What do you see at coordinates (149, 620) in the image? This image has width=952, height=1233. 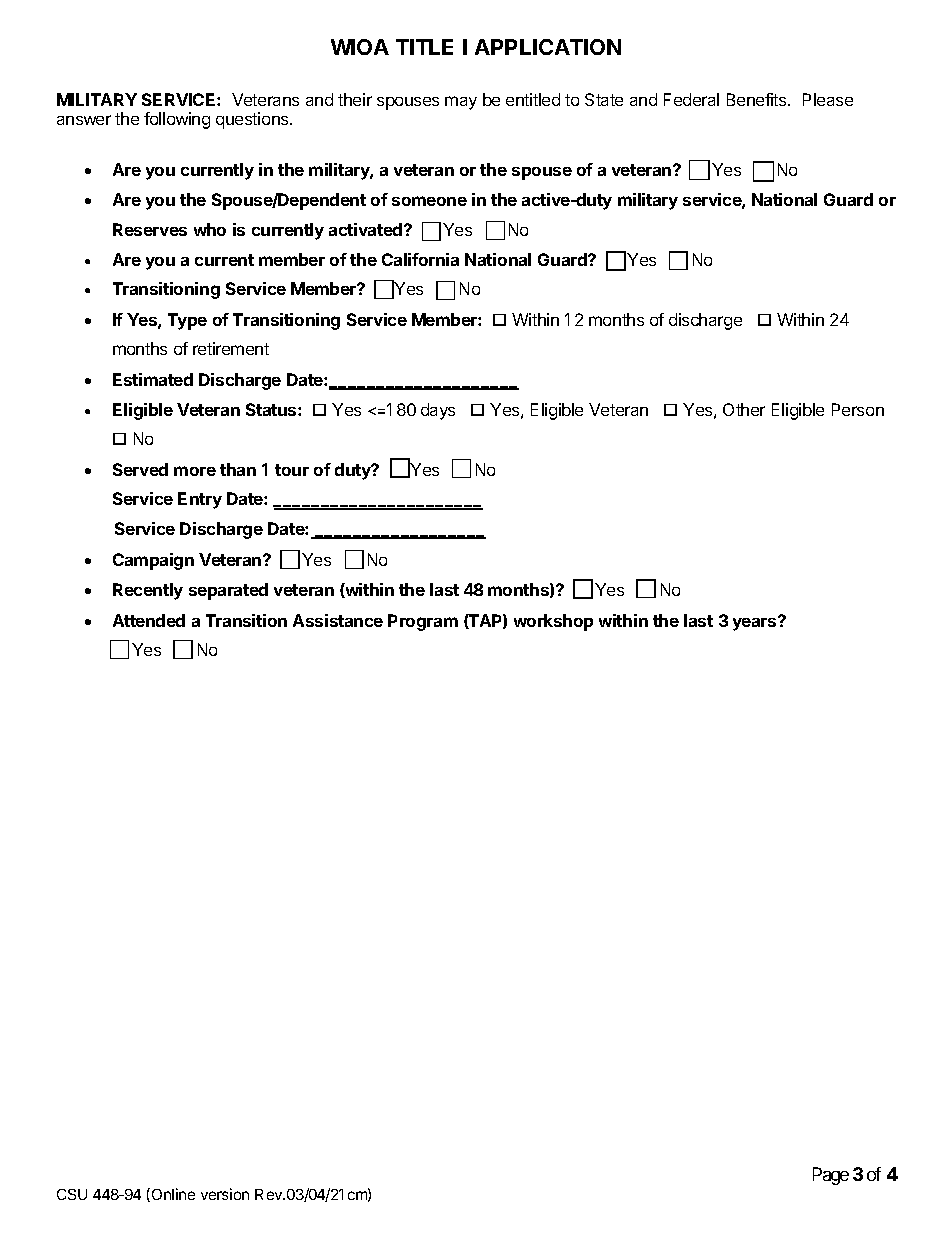 I see `Attended` at bounding box center [149, 620].
